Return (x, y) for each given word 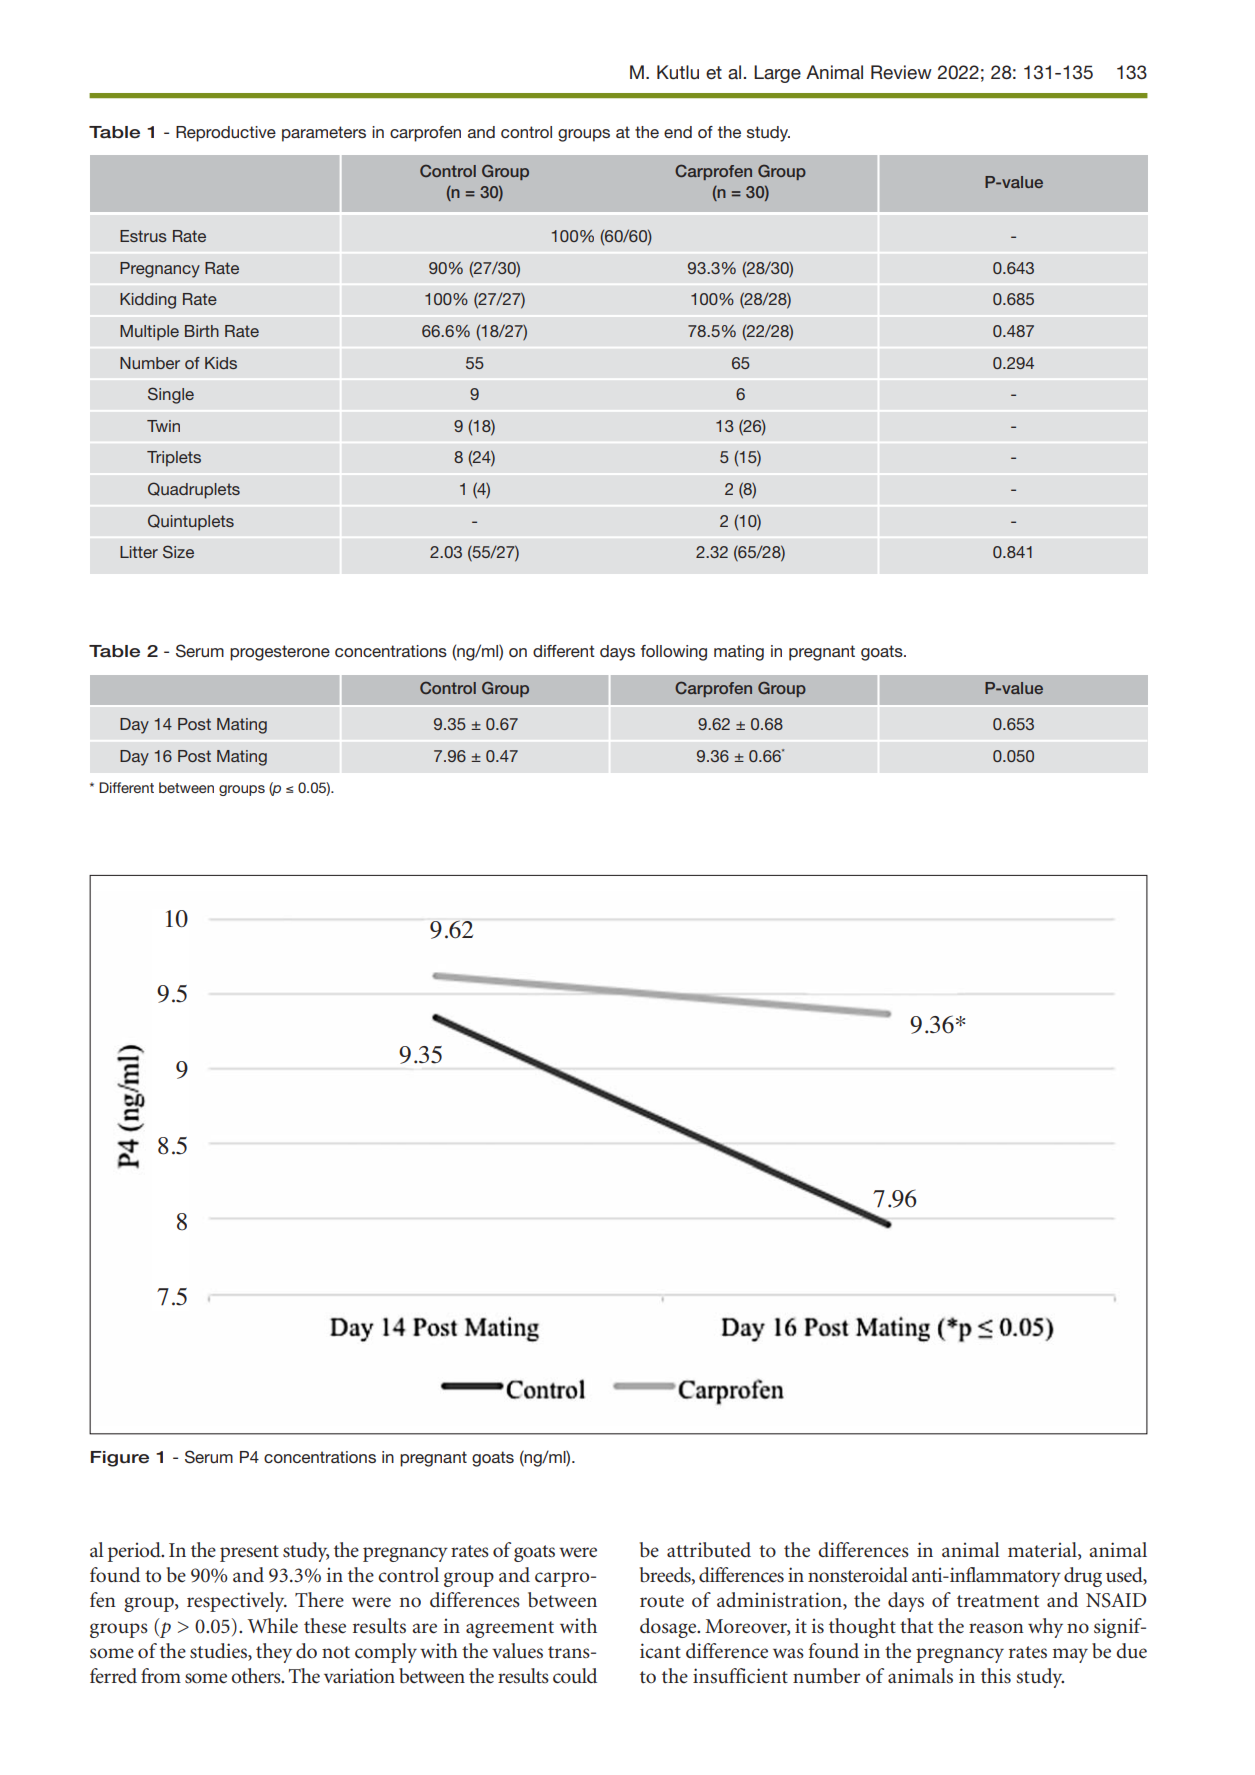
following (674, 653)
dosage (669, 1628)
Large (777, 74)
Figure (120, 1459)
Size (178, 552)
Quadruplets (194, 490)
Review (901, 72)
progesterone (280, 653)
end (678, 132)
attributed (709, 1550)
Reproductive (226, 134)
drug (1083, 1577)
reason (996, 1628)
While (273, 1626)
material (1043, 1551)
